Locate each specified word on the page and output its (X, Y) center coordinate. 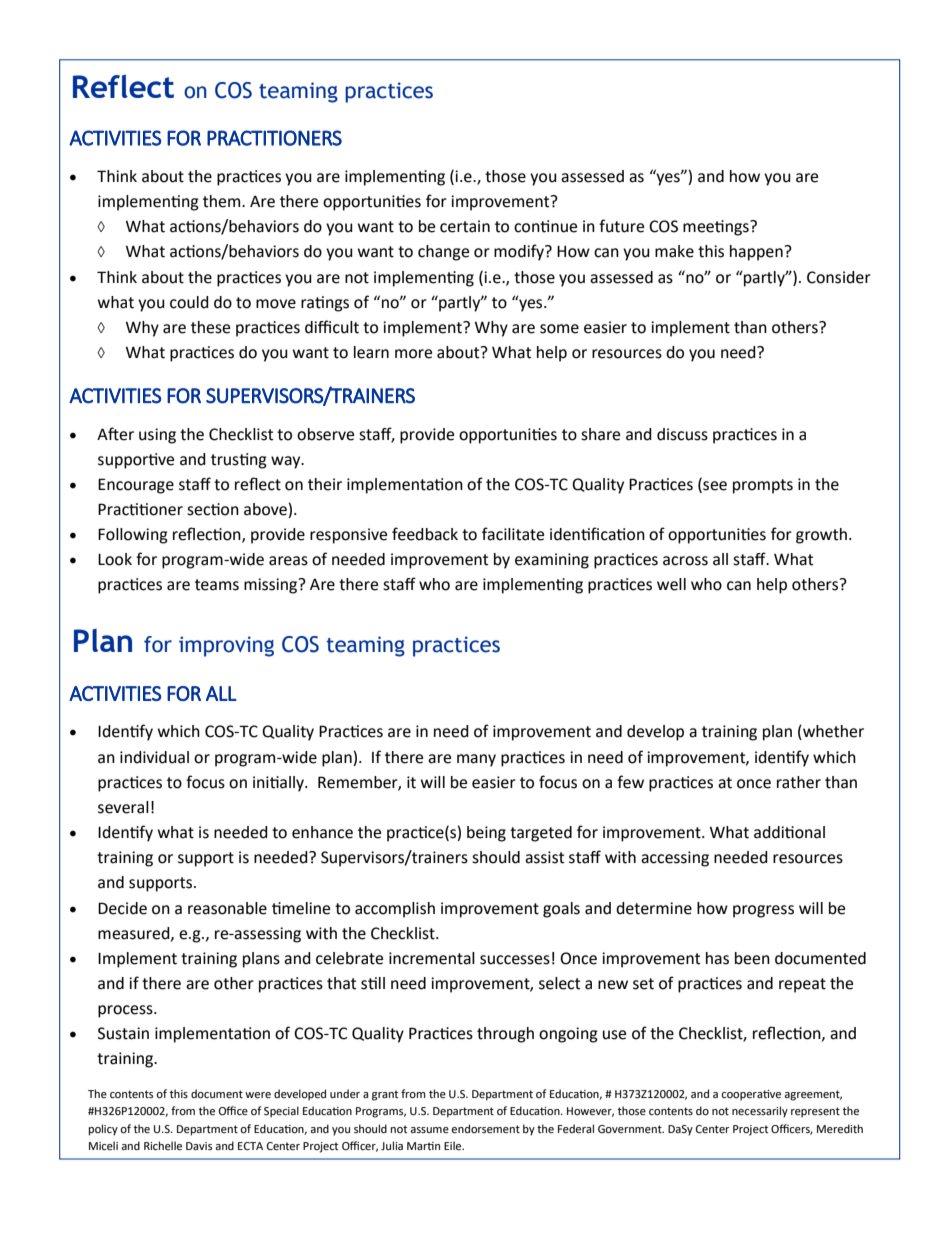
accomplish (395, 910)
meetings (717, 228)
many (476, 760)
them (223, 201)
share (600, 434)
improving (226, 646)
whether (832, 732)
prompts (763, 486)
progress (763, 911)
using (157, 436)
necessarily (760, 1112)
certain (465, 226)
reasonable (227, 908)
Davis (199, 1146)
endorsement (485, 1129)
